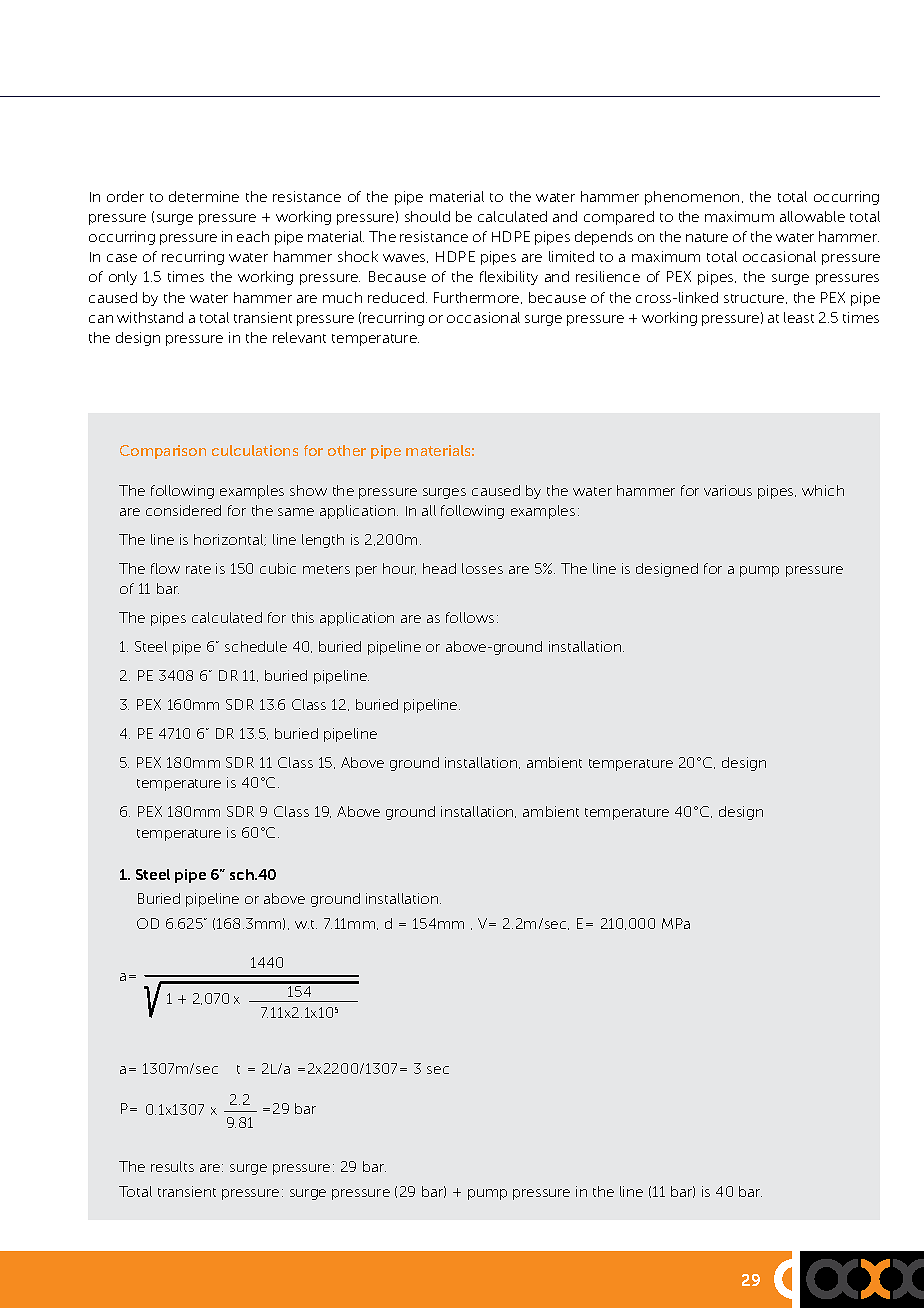 The height and width of the document is (1308, 924). What do you see at coordinates (482, 568) in the document?
I see `losses` at bounding box center [482, 568].
